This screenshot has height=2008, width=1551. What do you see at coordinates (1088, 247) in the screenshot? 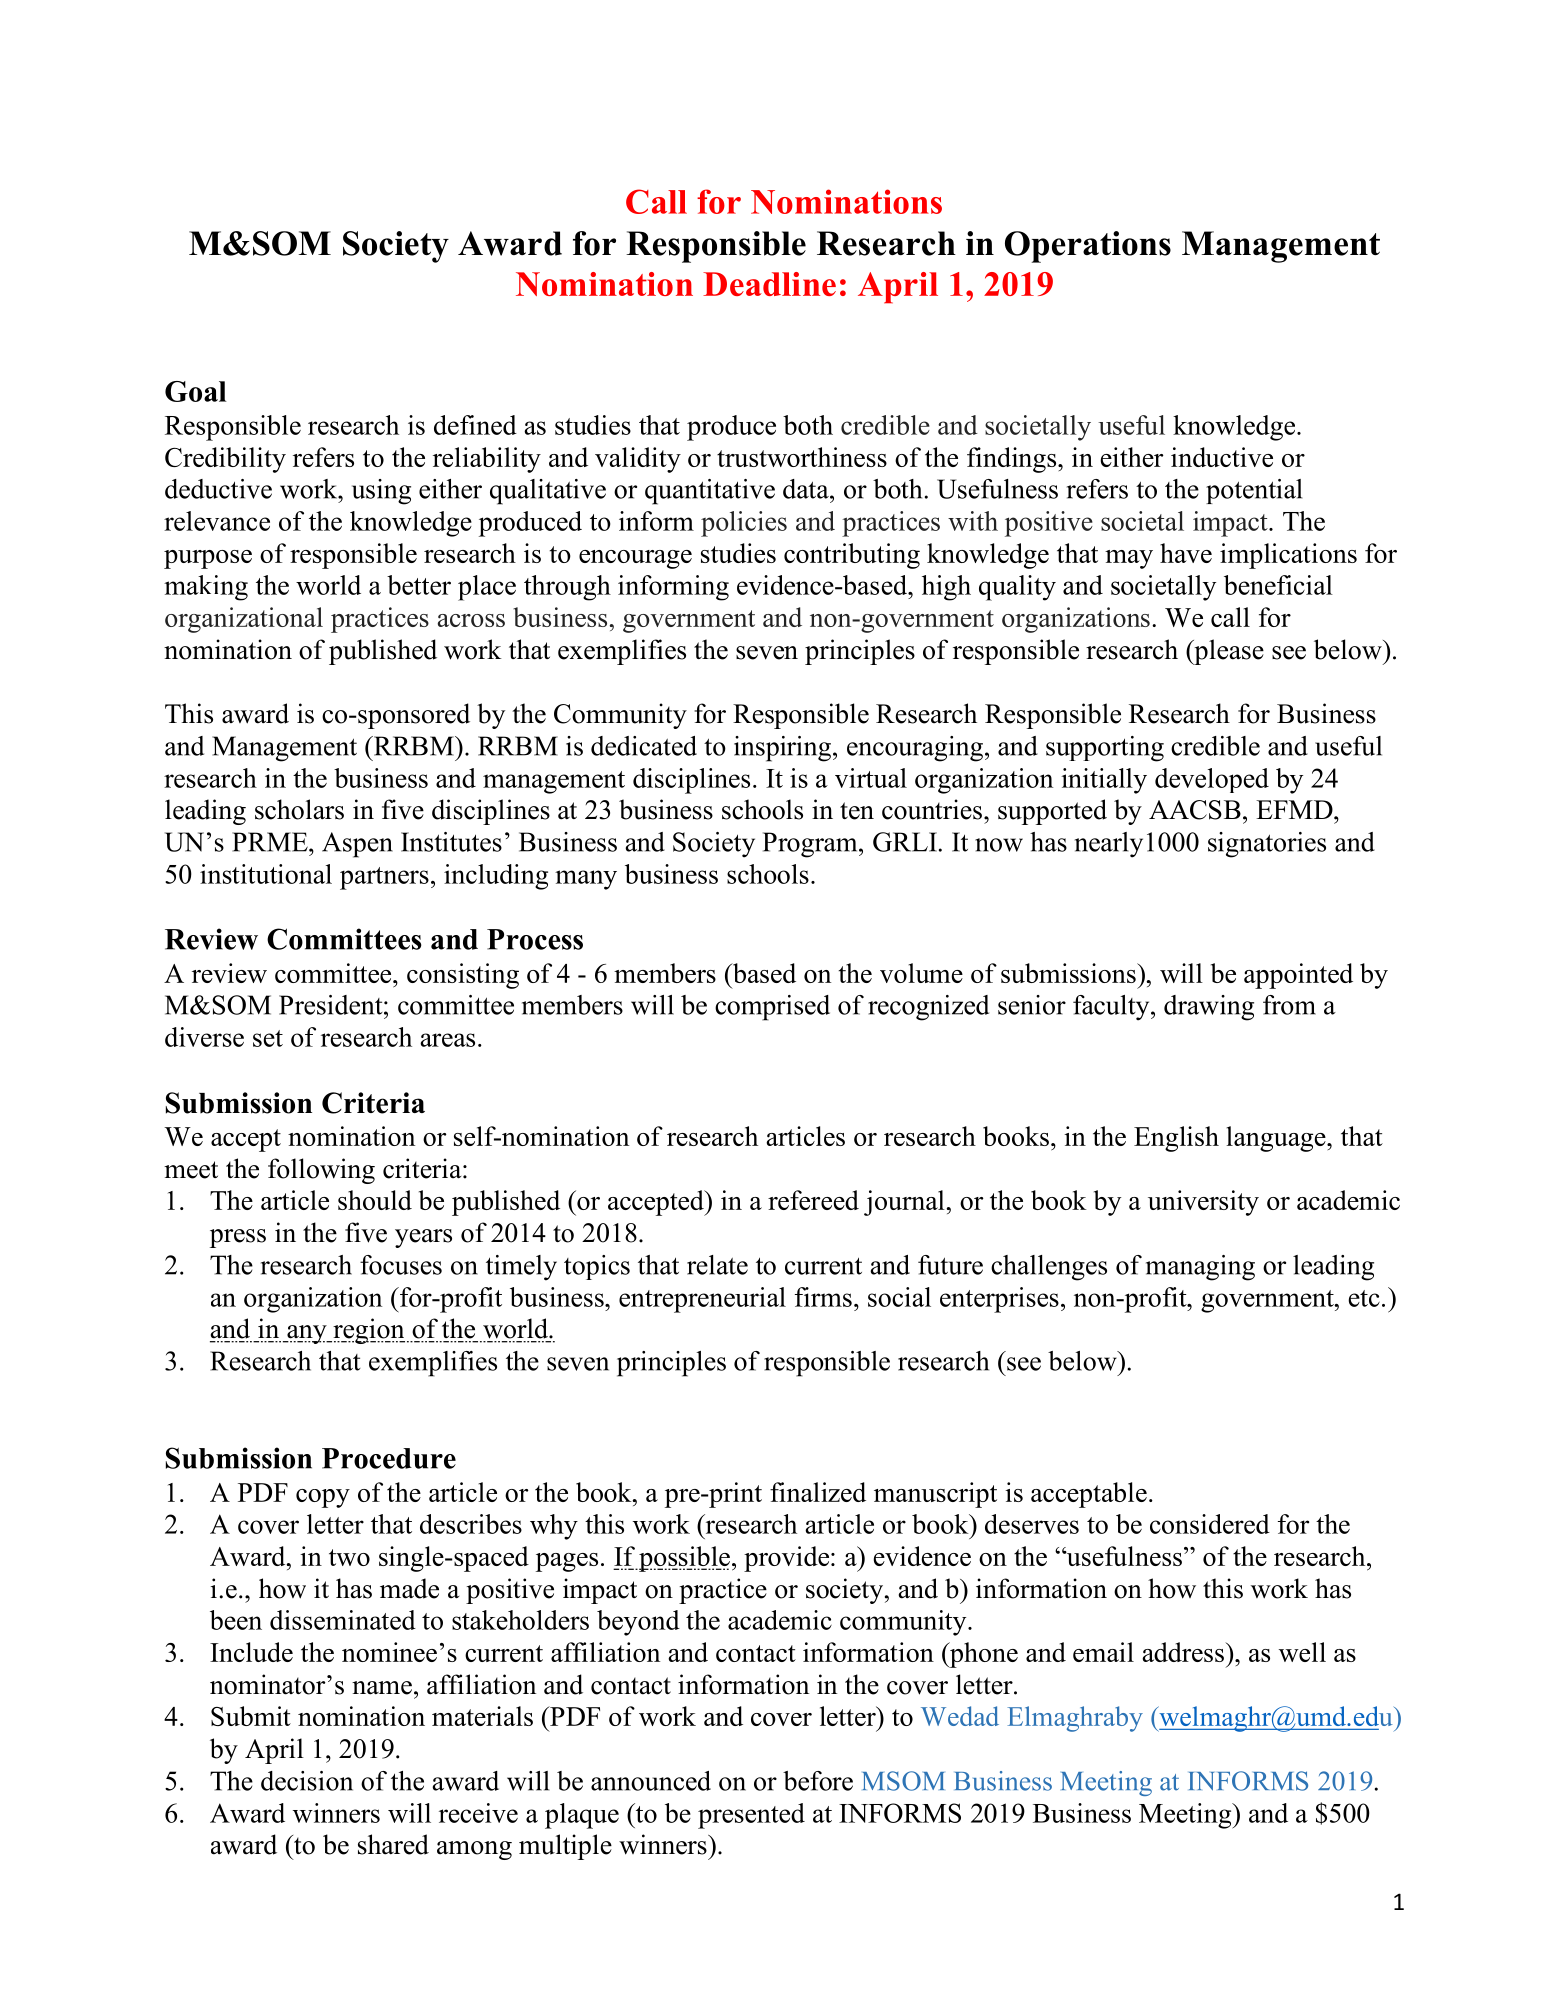
I see `Operations` at bounding box center [1088, 247].
